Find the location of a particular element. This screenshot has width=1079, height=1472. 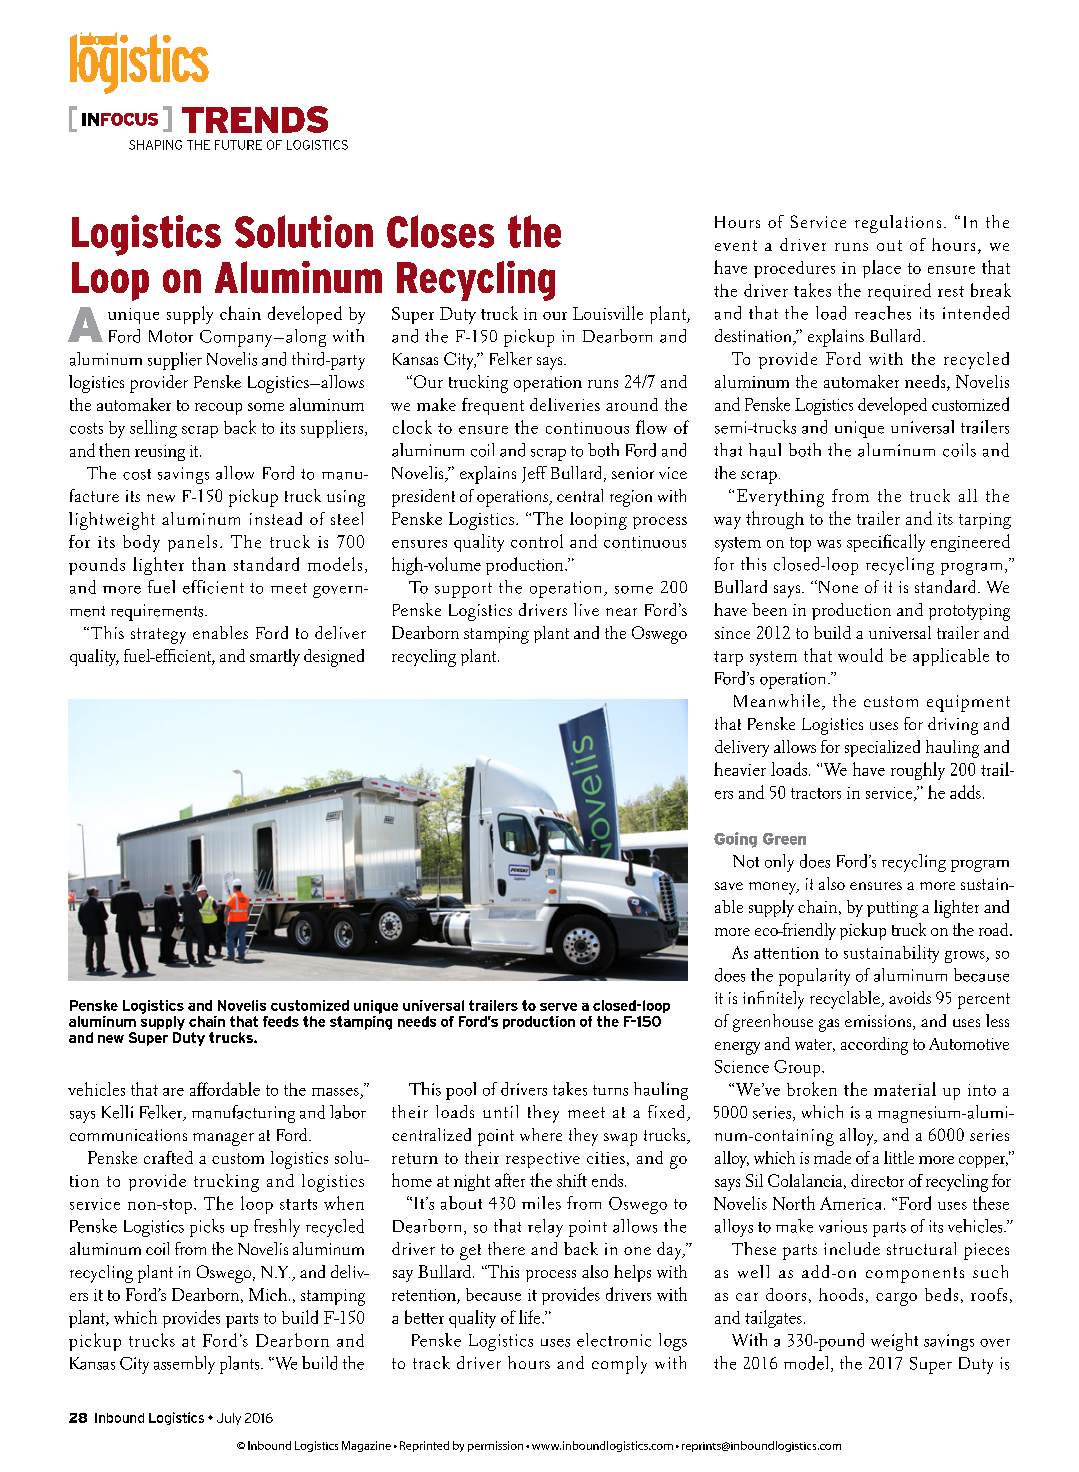

July is located at coordinates (229, 1419).
